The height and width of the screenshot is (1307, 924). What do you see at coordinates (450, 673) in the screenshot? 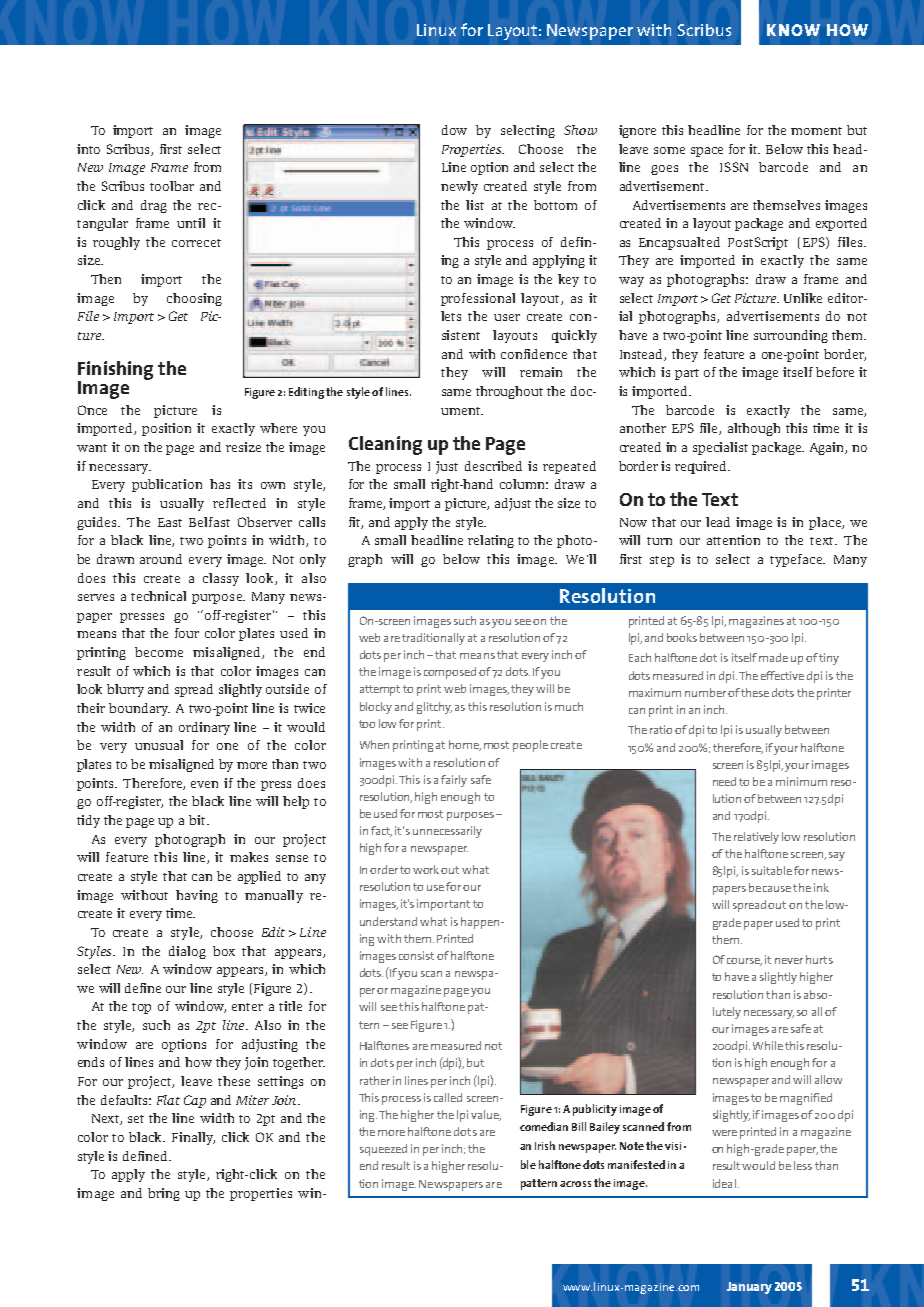
I see `composed` at bounding box center [450, 673].
